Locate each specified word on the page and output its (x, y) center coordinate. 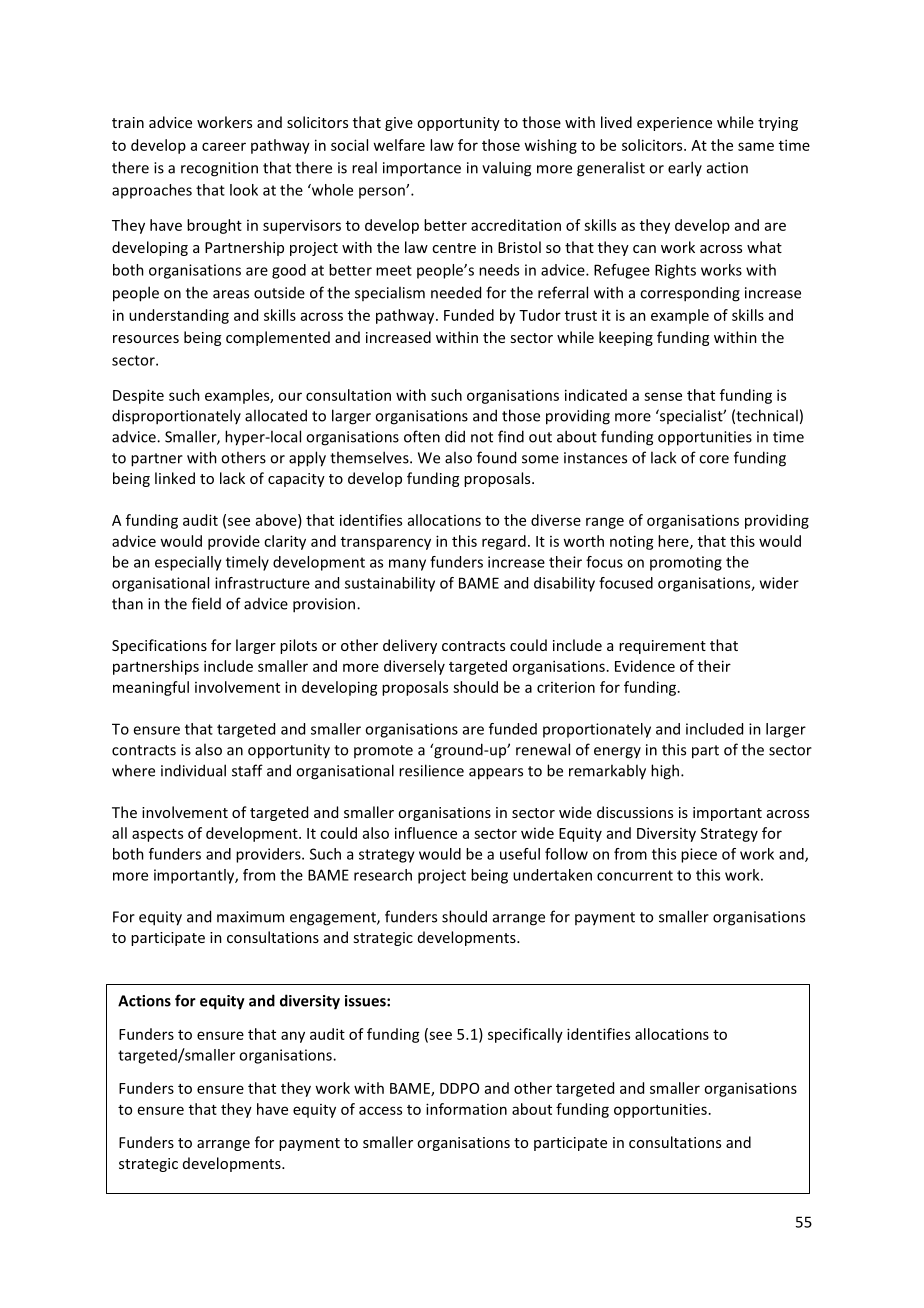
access (380, 1110)
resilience (431, 770)
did (455, 436)
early (685, 168)
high (666, 772)
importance (422, 169)
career (224, 146)
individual (193, 770)
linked (175, 478)
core (714, 459)
